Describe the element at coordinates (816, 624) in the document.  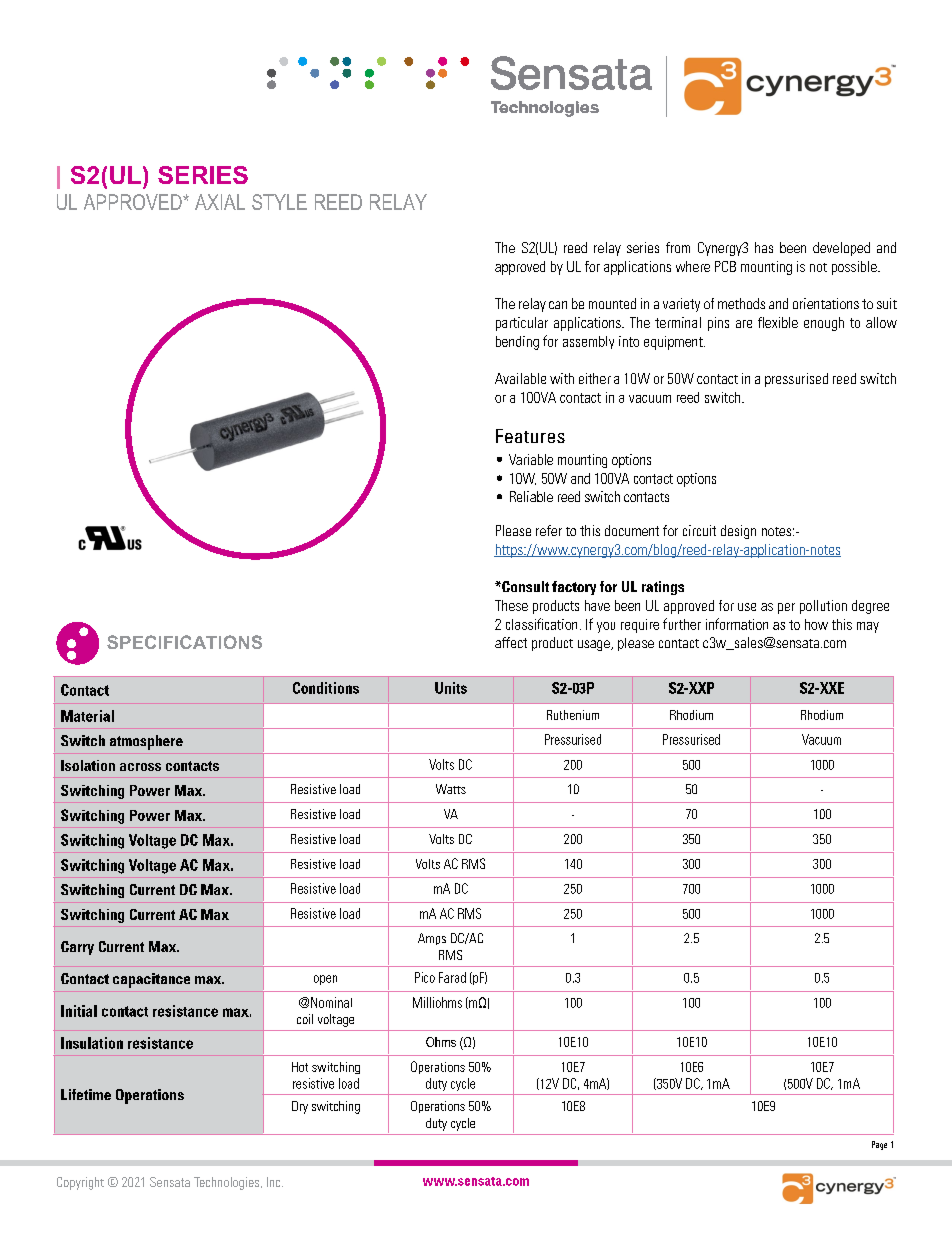
I see `how` at that location.
